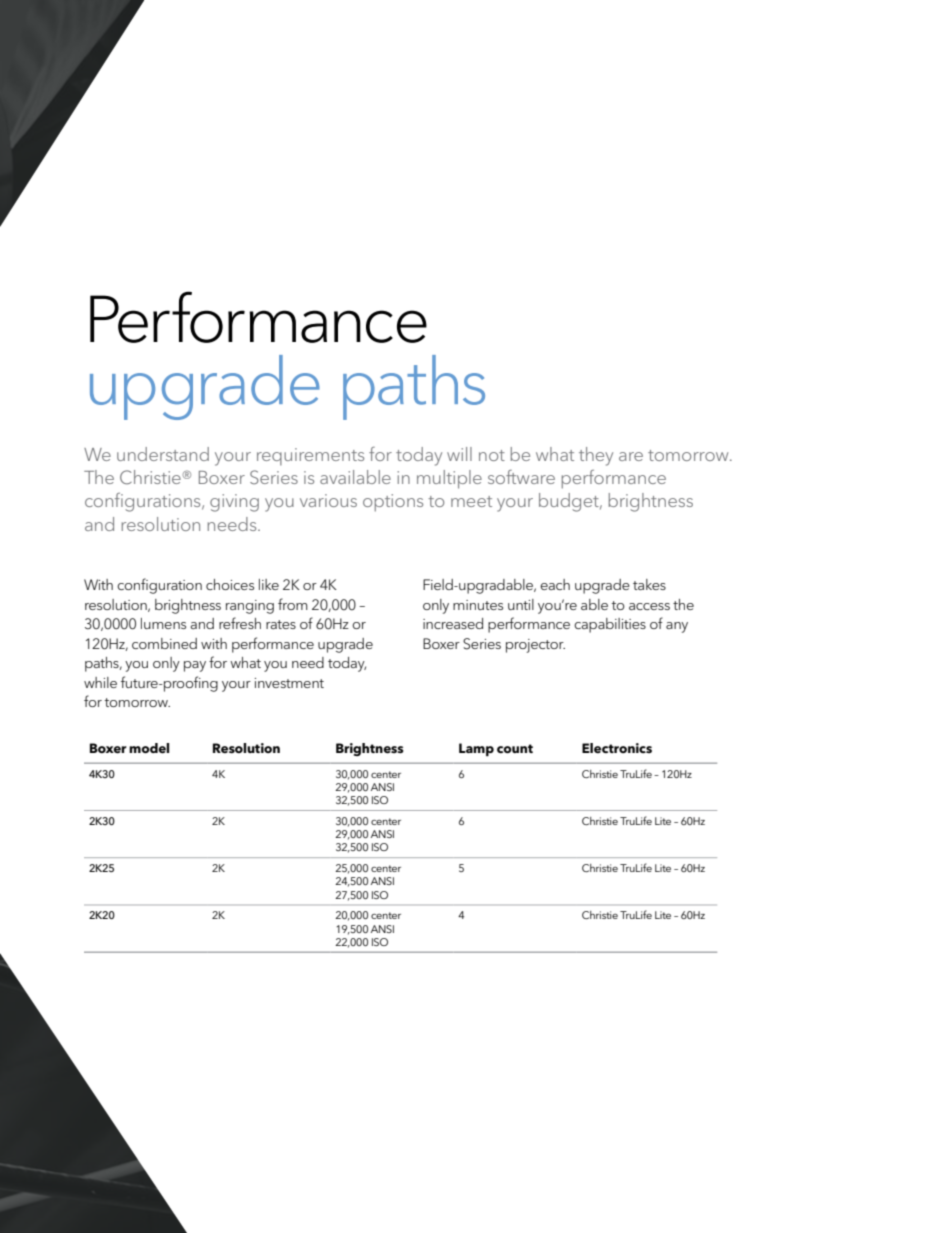 This document has height=1233, width=952. What do you see at coordinates (596, 456) in the document?
I see `they` at bounding box center [596, 456].
